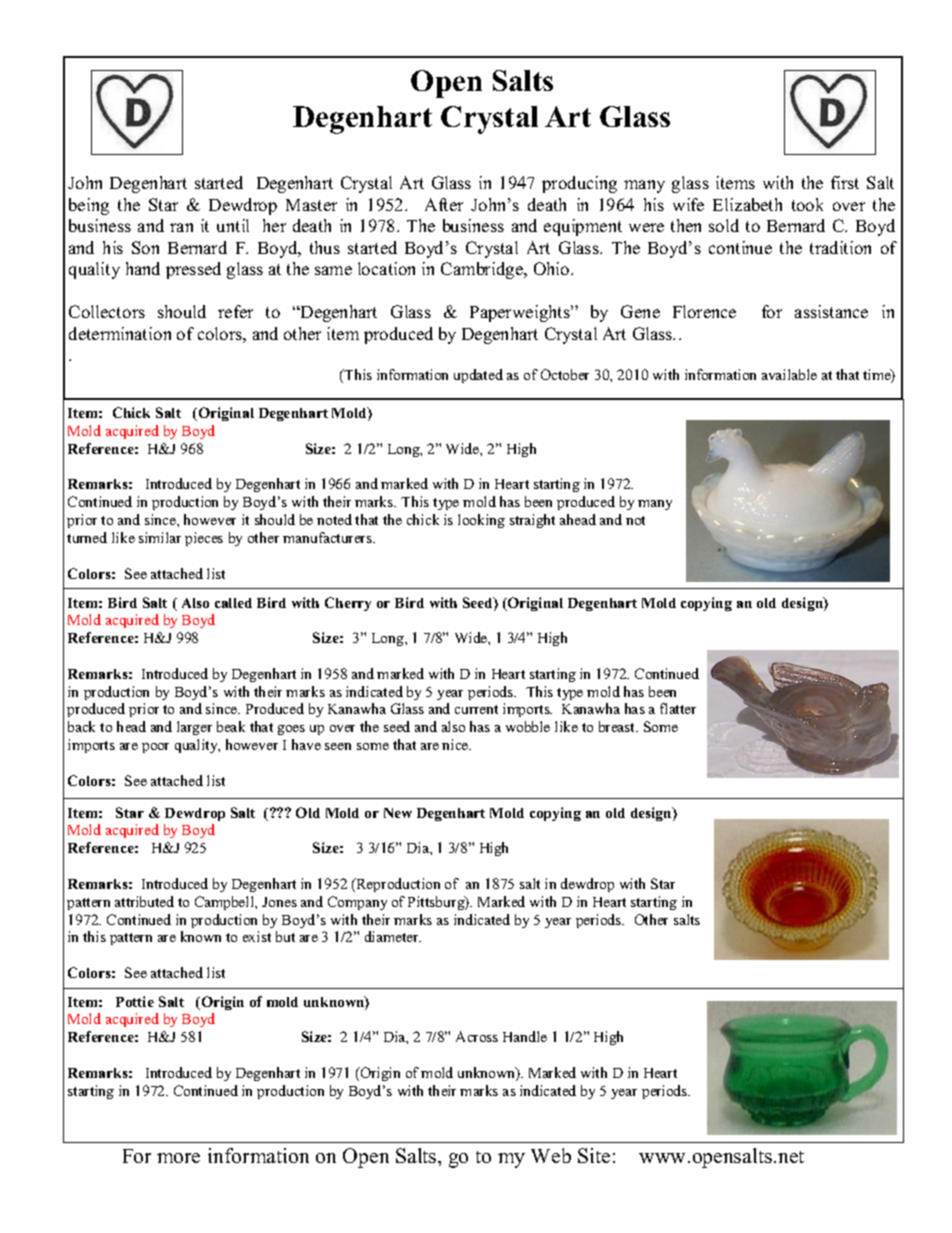 The width and height of the image is (952, 1233). I want to click on diameter, so click(393, 936).
